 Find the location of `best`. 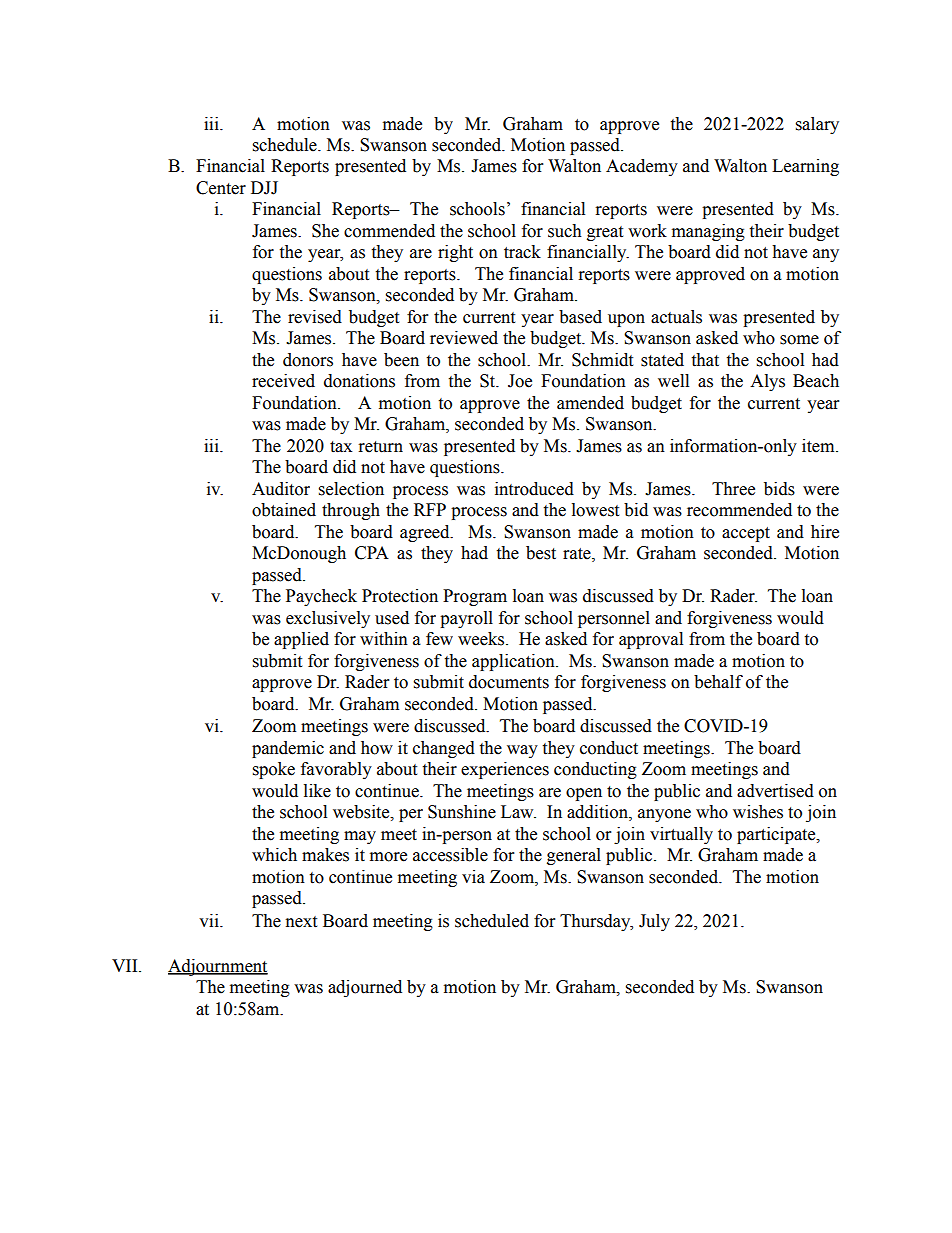

best is located at coordinates (541, 553).
